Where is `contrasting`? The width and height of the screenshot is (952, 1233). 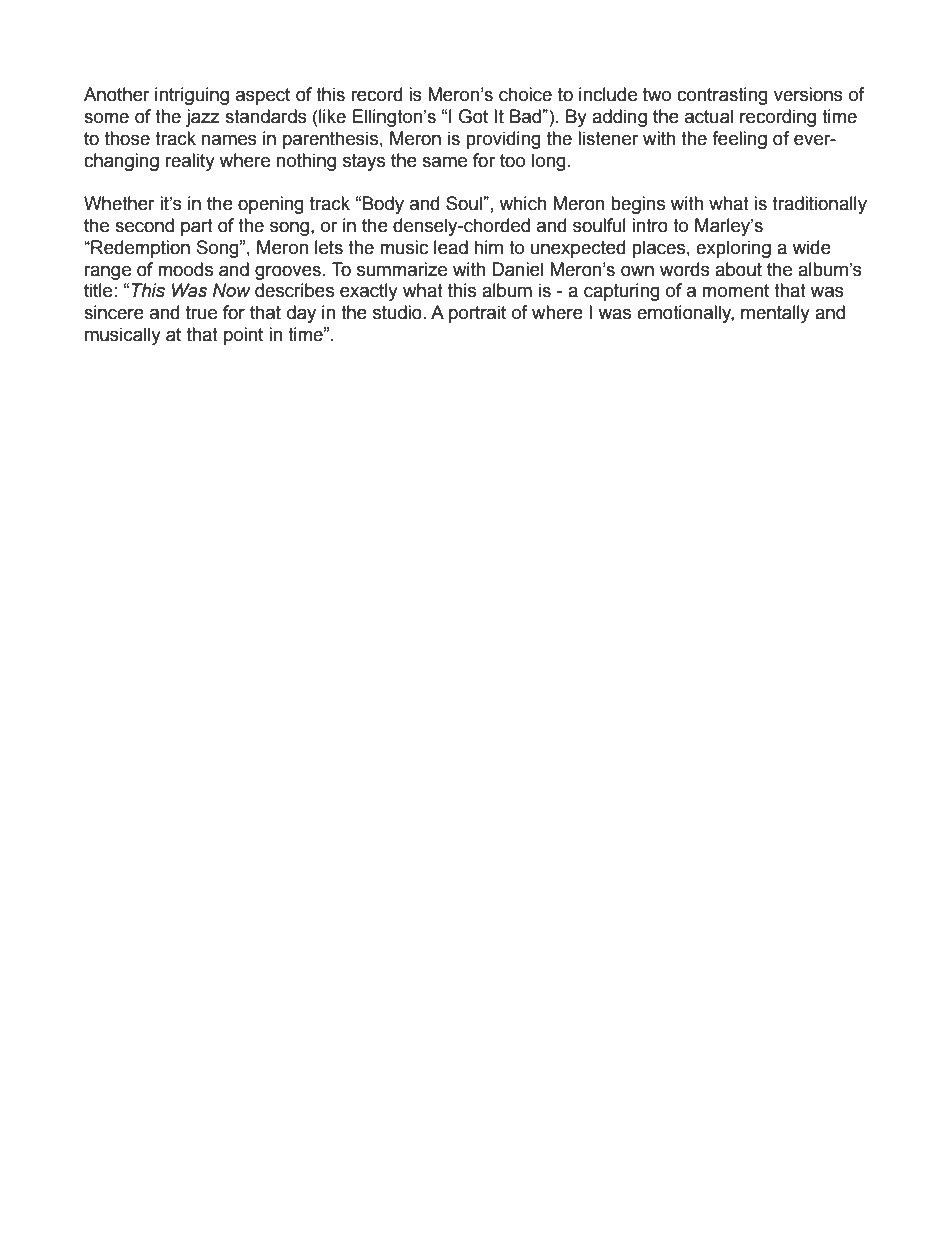 contrasting is located at coordinates (722, 96).
